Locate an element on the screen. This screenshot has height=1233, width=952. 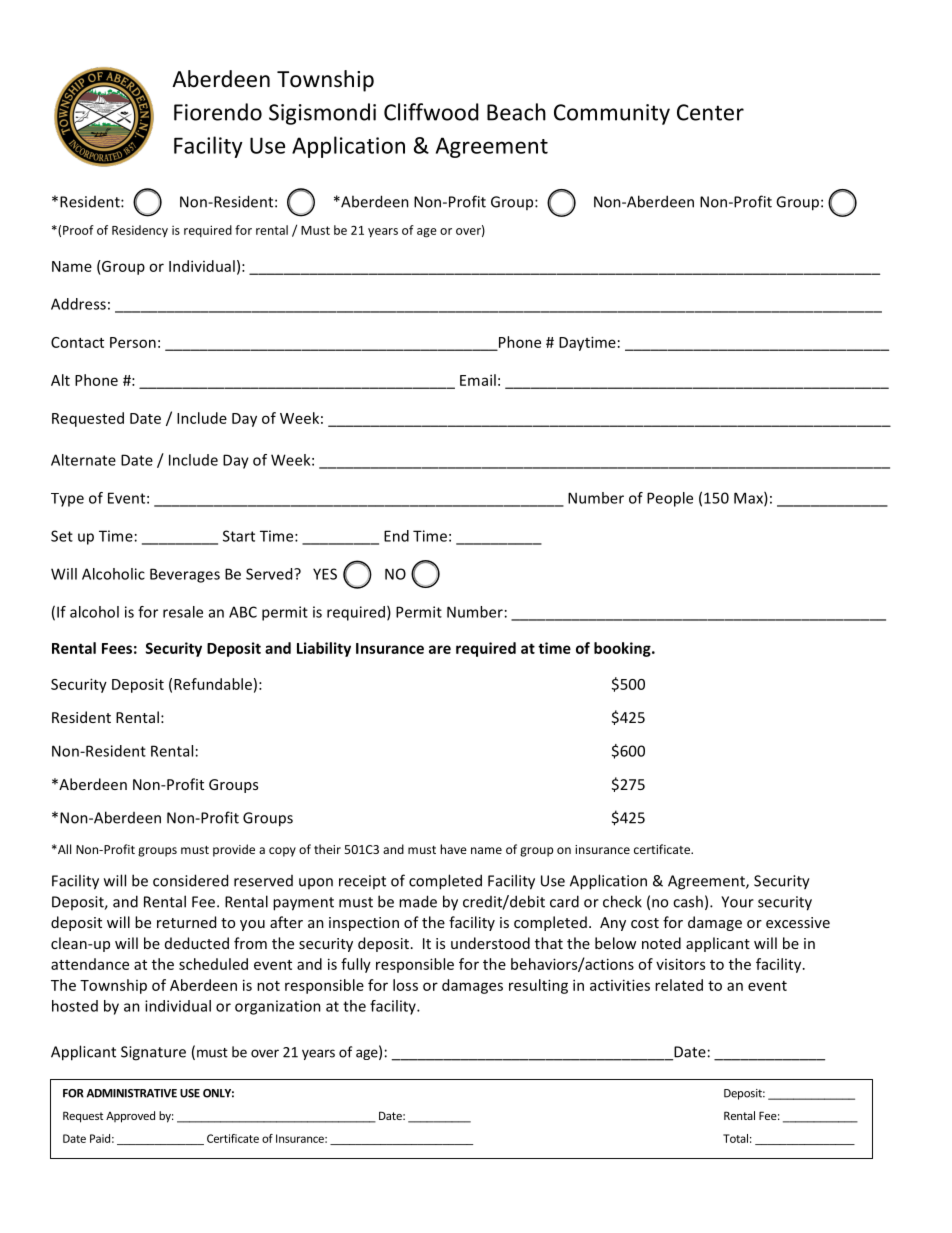
Center is located at coordinates (710, 112).
